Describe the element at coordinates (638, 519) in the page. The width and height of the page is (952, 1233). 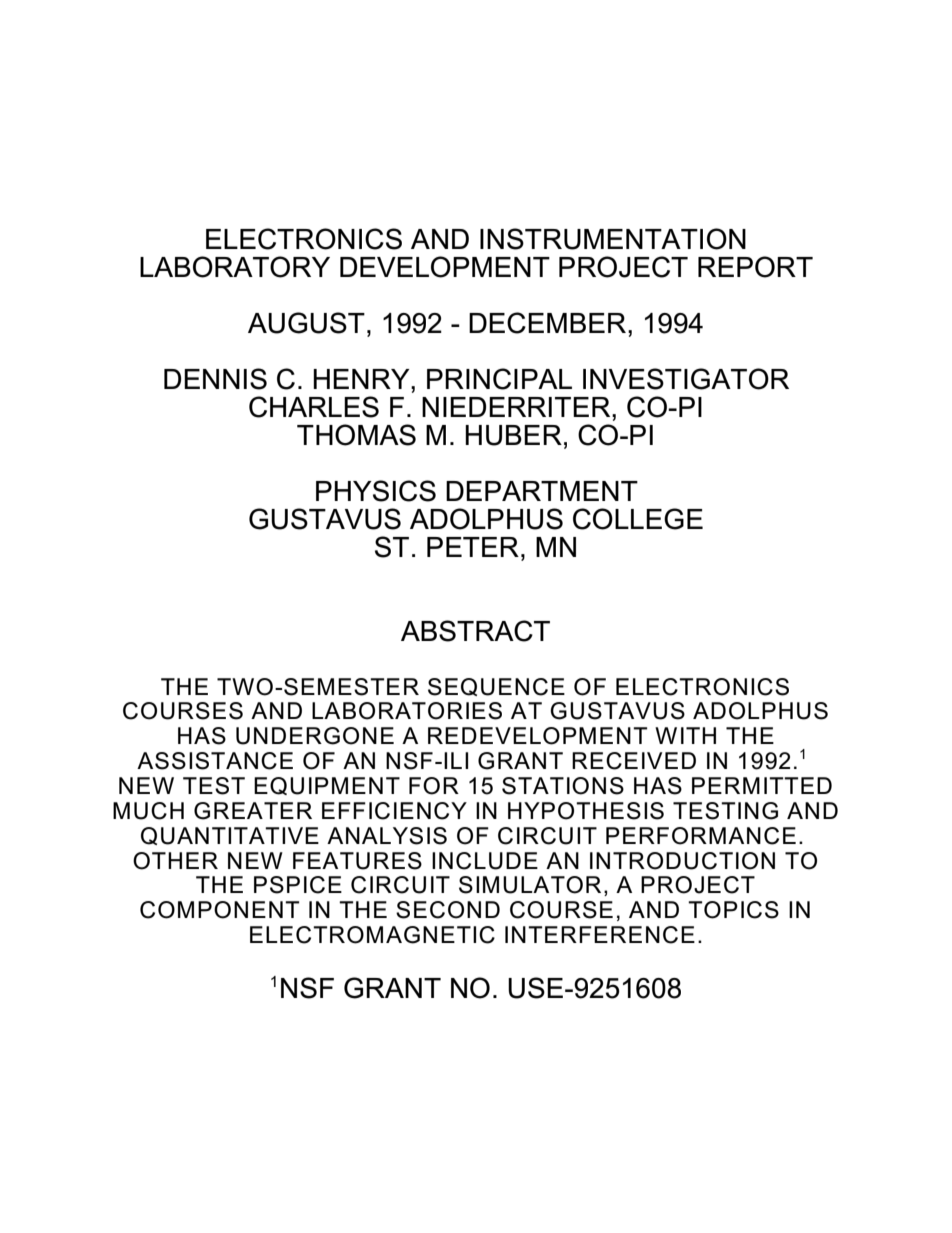
I see `COLLEGE` at that location.
